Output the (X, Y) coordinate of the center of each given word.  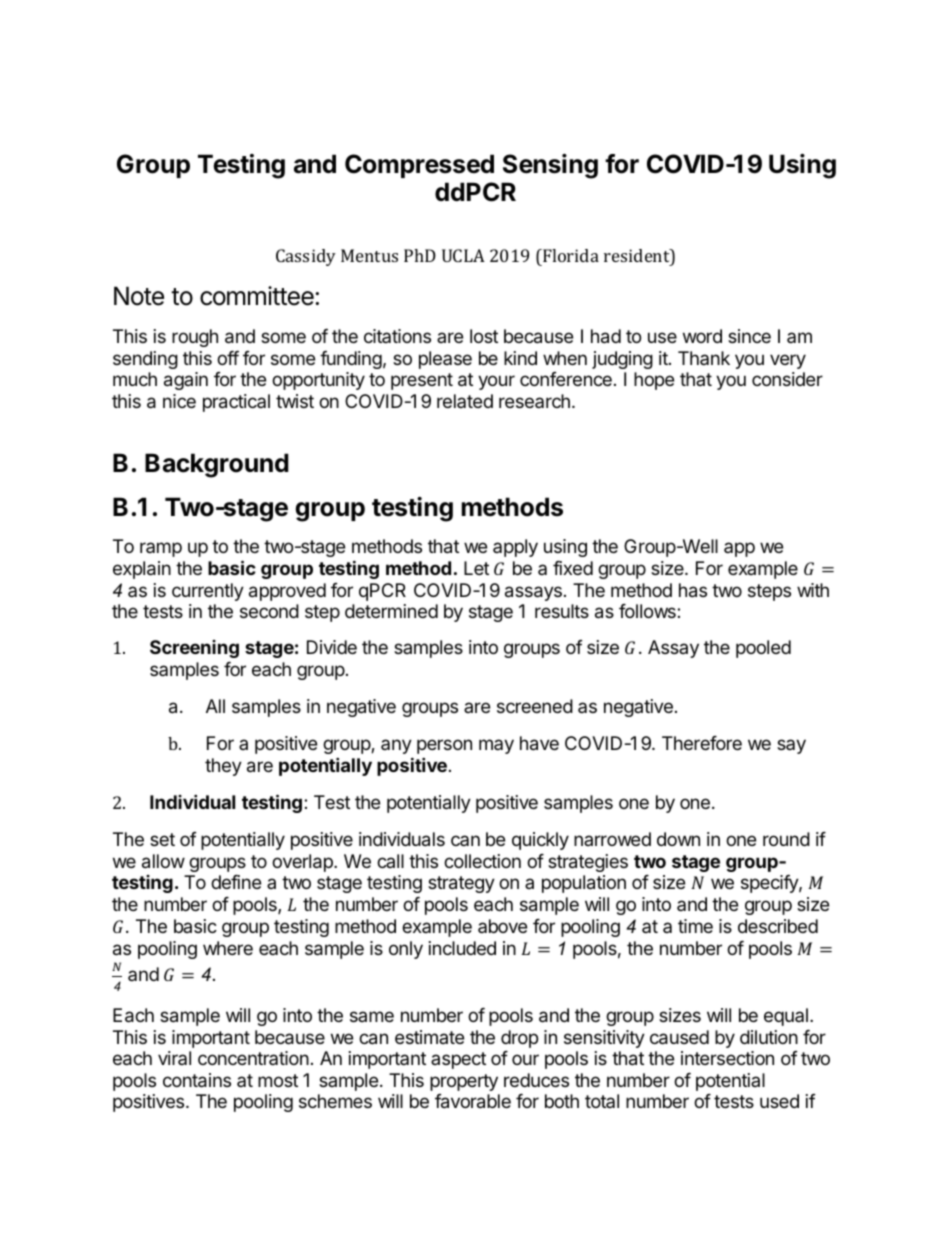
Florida (570, 255)
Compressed (419, 166)
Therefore (702, 743)
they (223, 767)
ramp (161, 549)
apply (515, 548)
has (693, 590)
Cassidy (306, 257)
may (496, 746)
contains (197, 1080)
